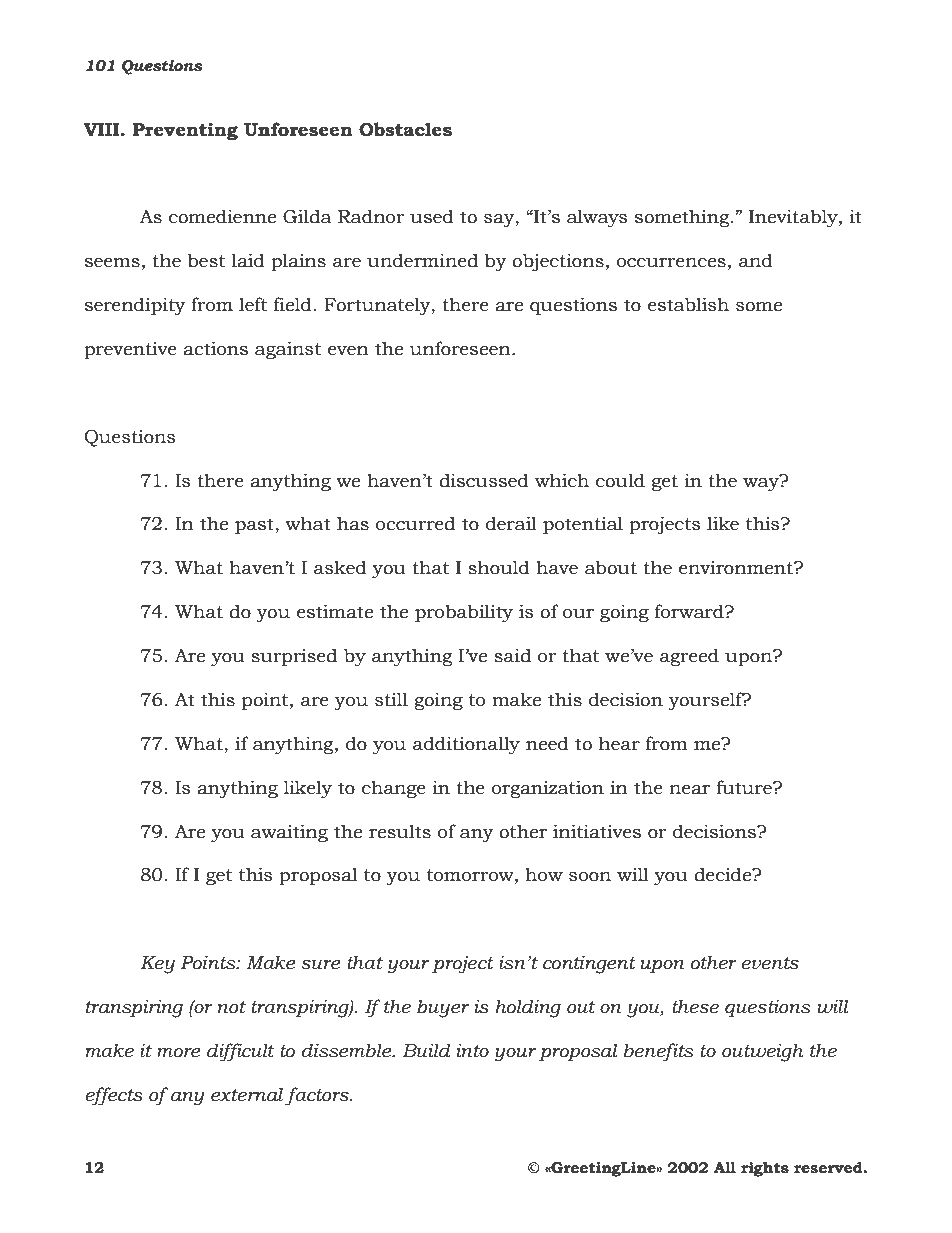 The height and width of the document is (1233, 952). Describe the element at coordinates (765, 1169) in the document. I see `rights` at that location.
